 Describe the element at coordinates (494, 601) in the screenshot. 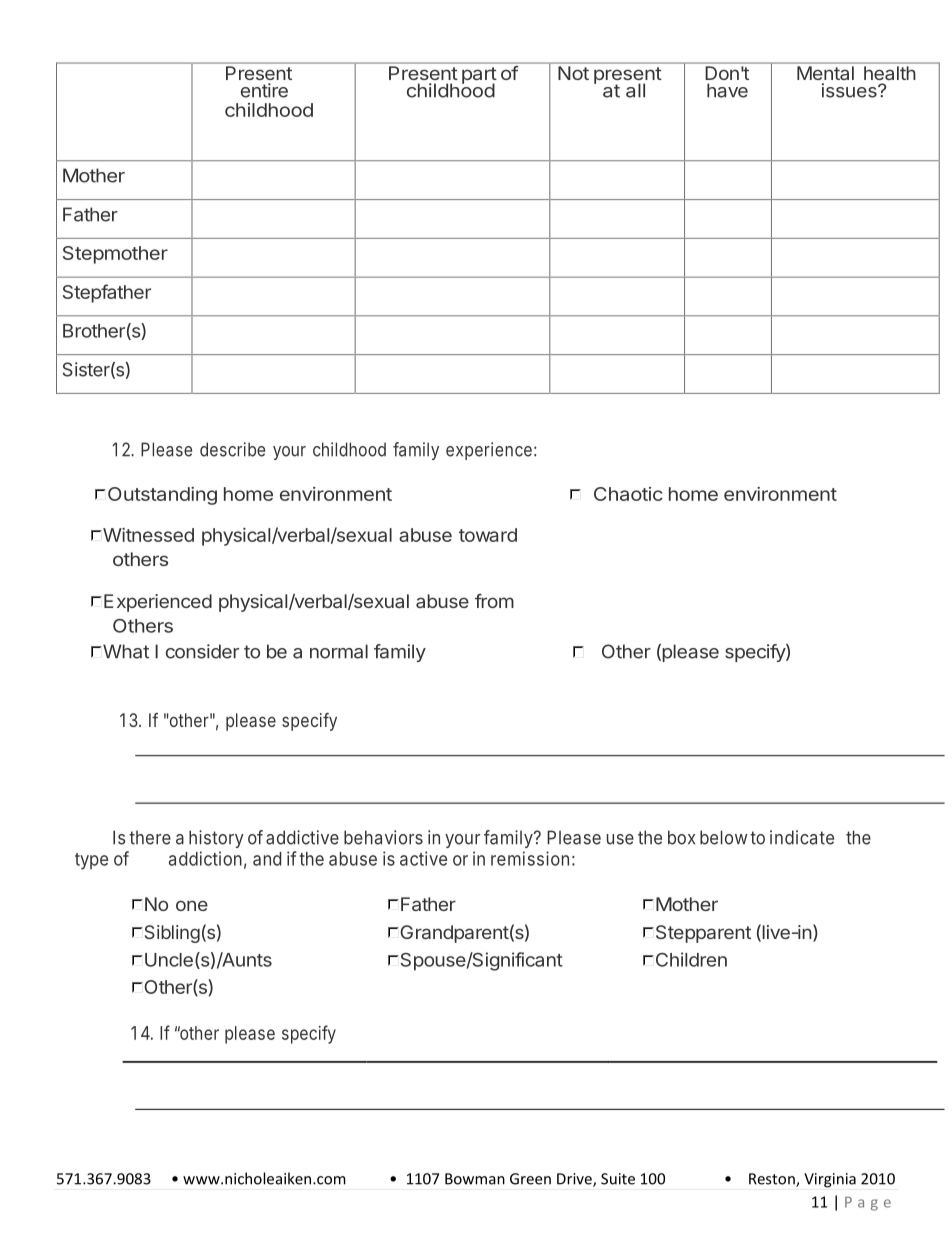

I see `from` at that location.
